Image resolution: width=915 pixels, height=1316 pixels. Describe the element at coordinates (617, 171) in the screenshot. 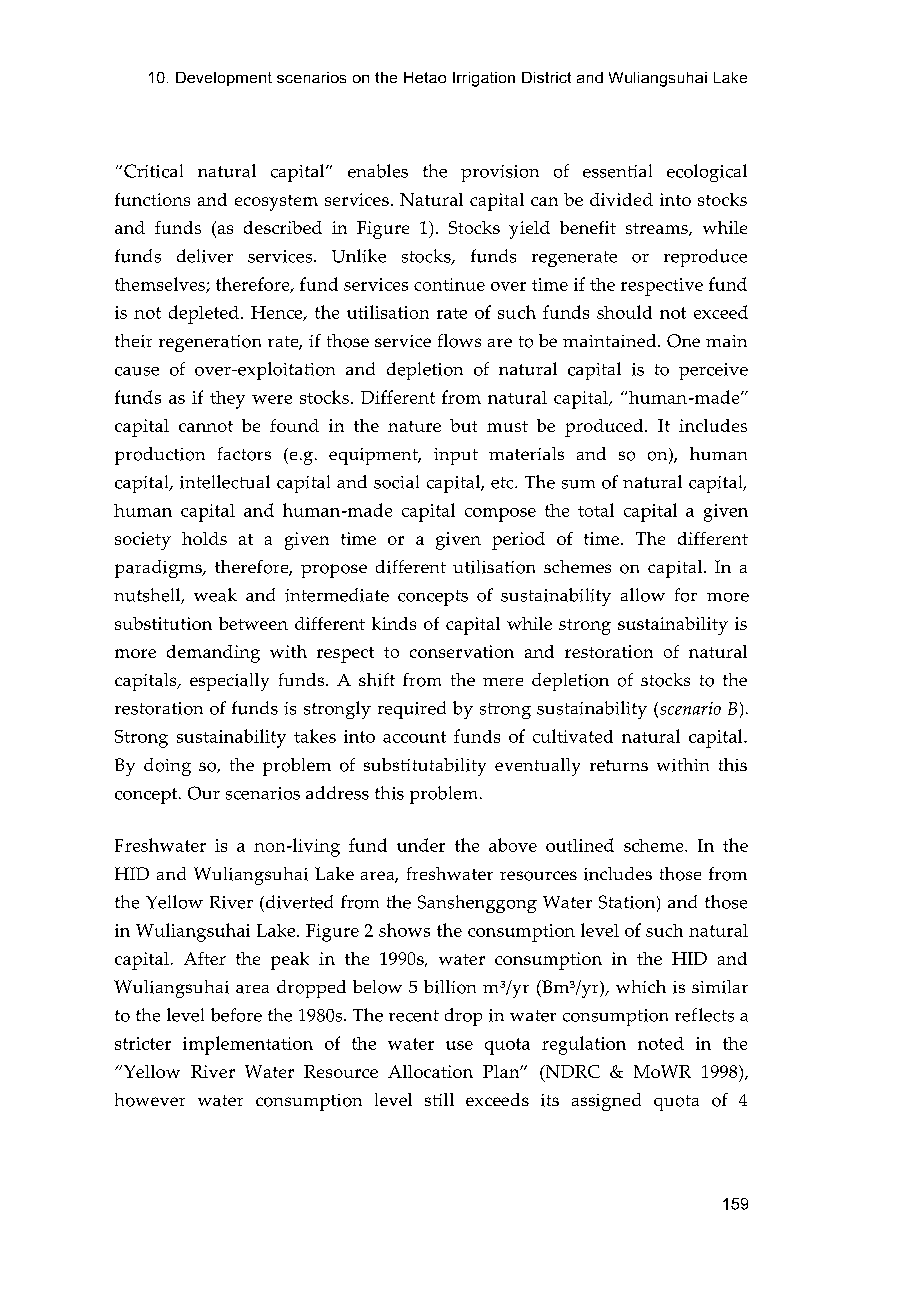

I see `essential` at that location.
